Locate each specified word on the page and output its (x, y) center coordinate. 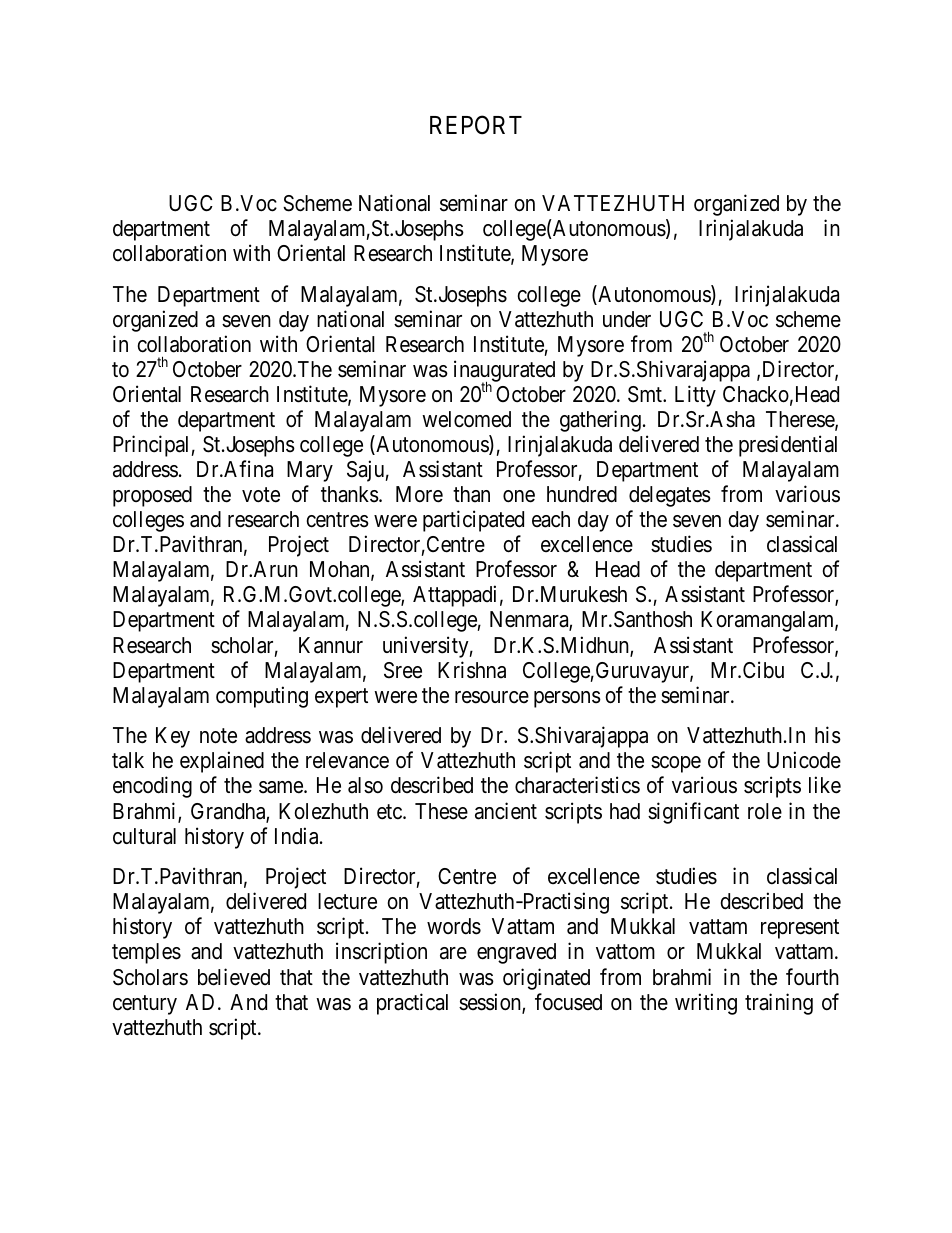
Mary (310, 471)
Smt (646, 394)
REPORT (476, 125)
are (453, 953)
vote (261, 495)
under (627, 319)
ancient (506, 811)
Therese (801, 420)
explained (222, 762)
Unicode (804, 760)
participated (473, 521)
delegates (670, 496)
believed (234, 977)
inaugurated (504, 372)
